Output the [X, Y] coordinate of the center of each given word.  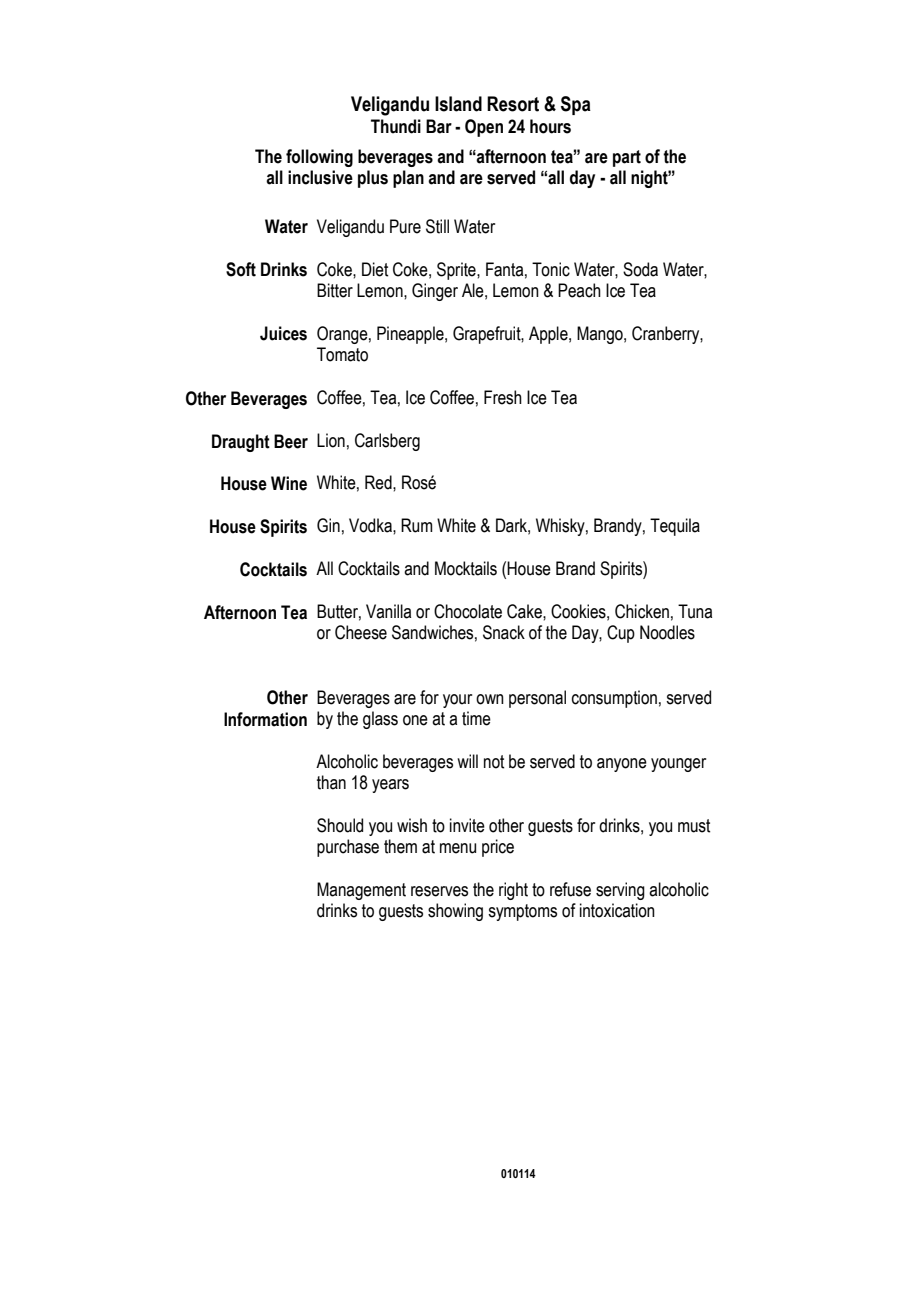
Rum [417, 525]
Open [484, 128]
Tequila [675, 527]
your [457, 701]
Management [361, 891]
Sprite [457, 271]
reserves [439, 891]
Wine [289, 483]
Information [265, 719]
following [319, 158]
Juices [283, 333]
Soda [640, 269]
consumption [614, 699]
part [627, 158]
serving [620, 891]
